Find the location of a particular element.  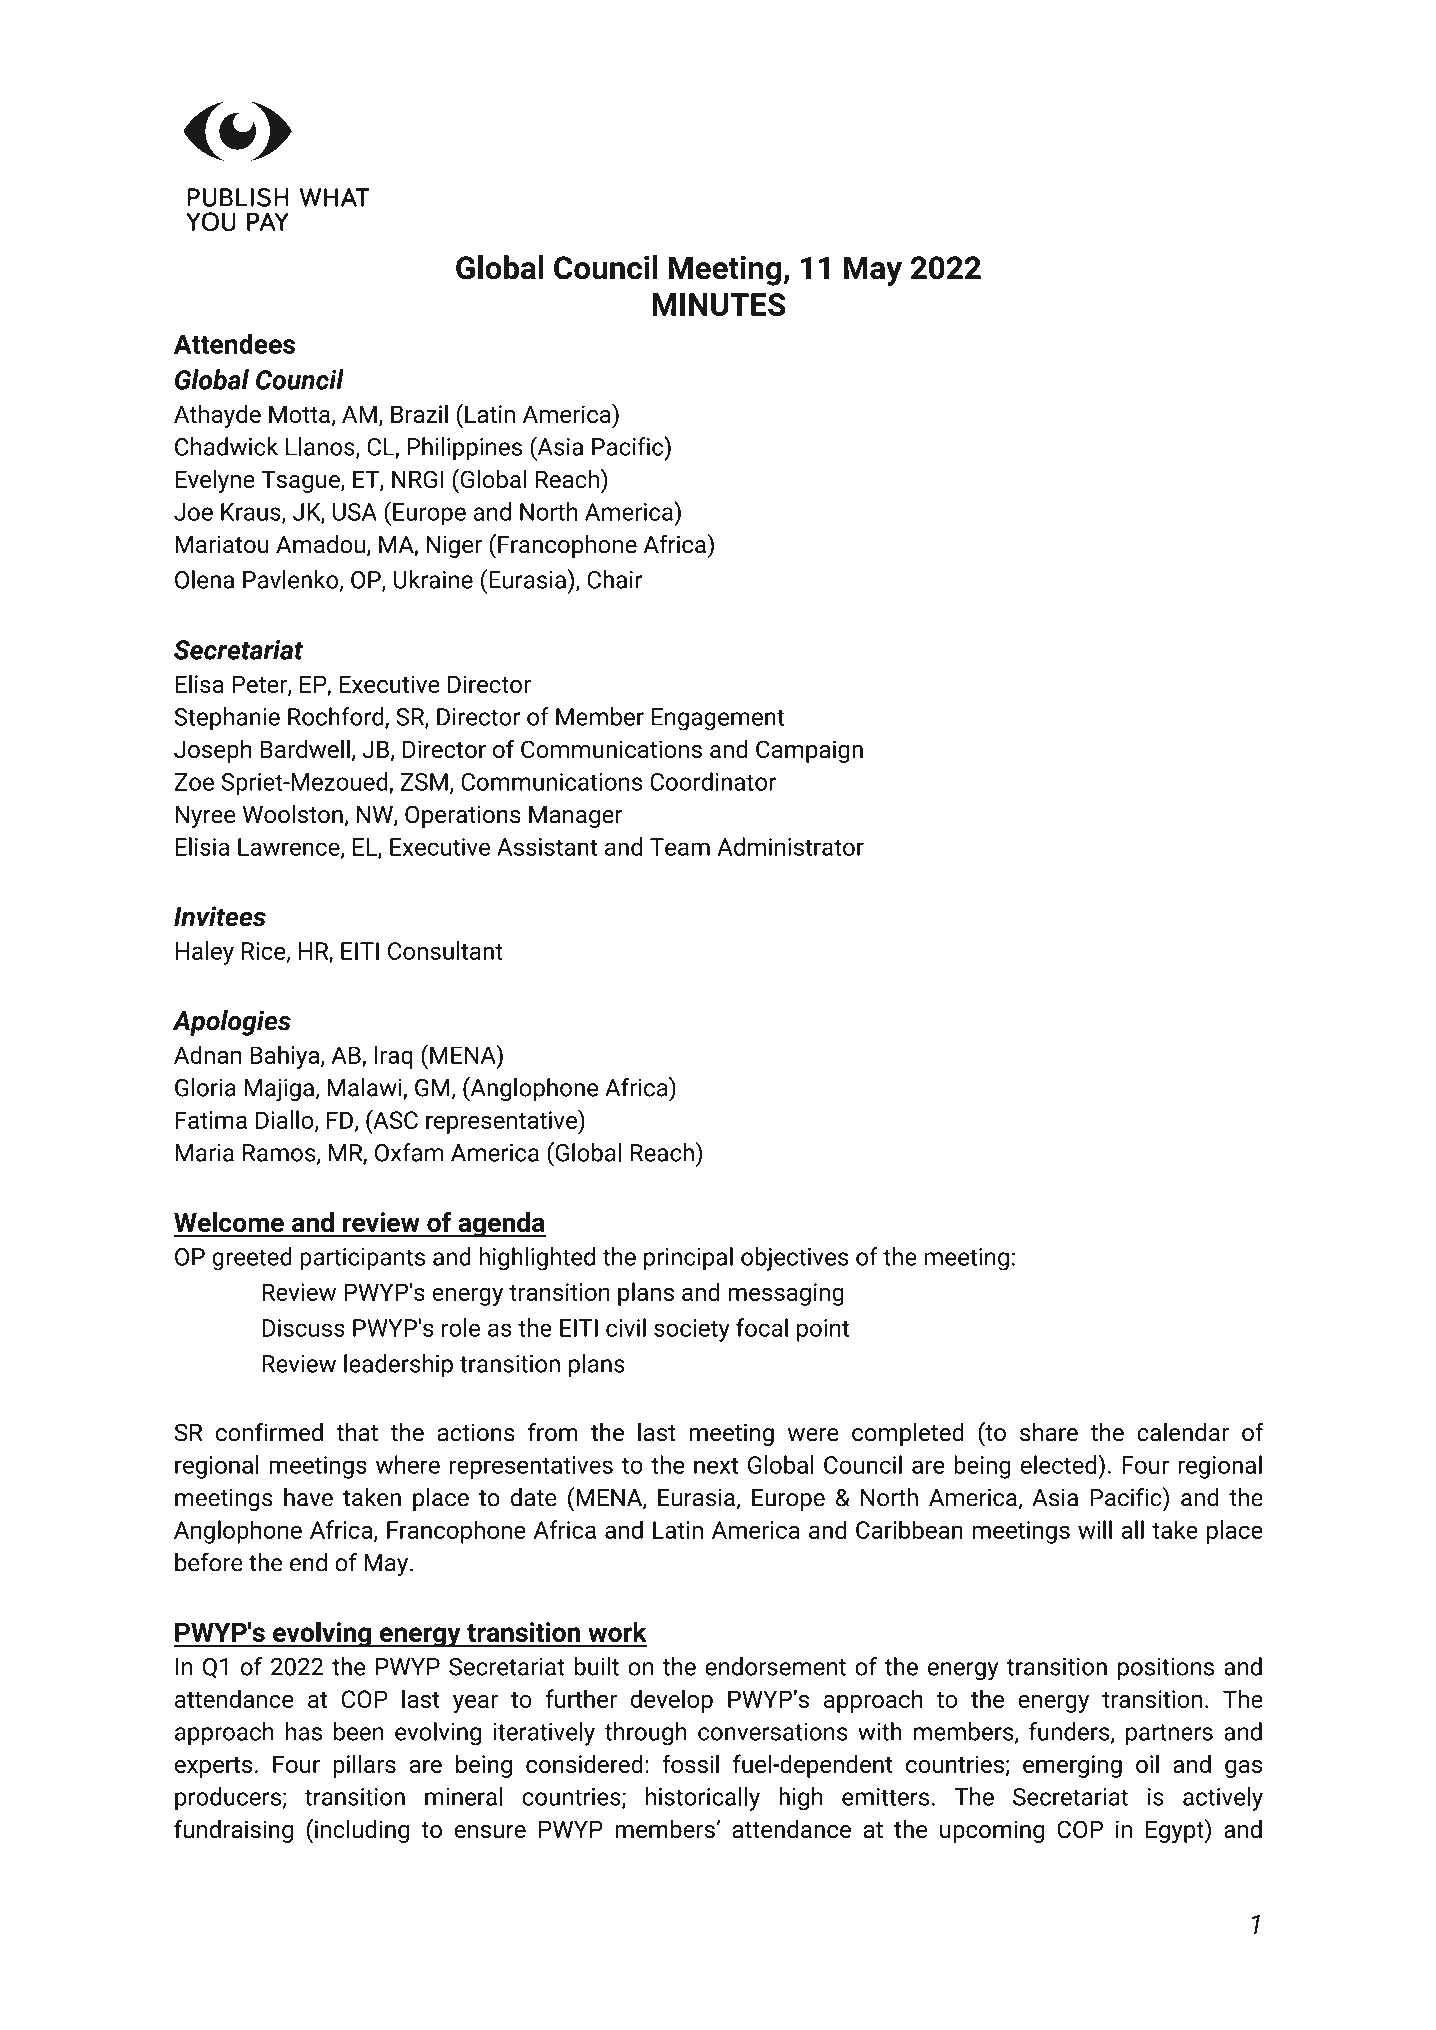

Chair is located at coordinates (614, 579).
